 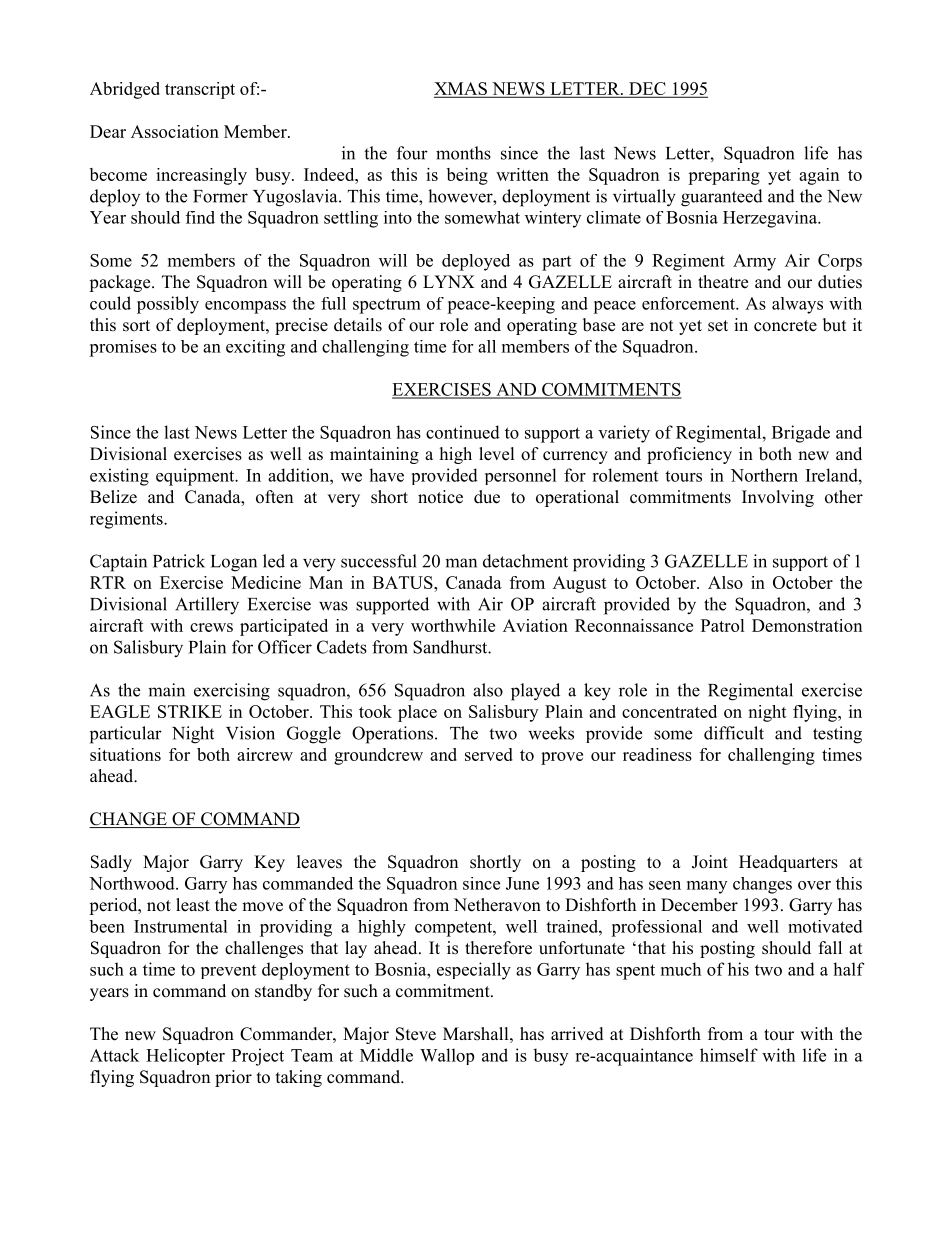 I want to click on Wallop, so click(x=447, y=1056).
